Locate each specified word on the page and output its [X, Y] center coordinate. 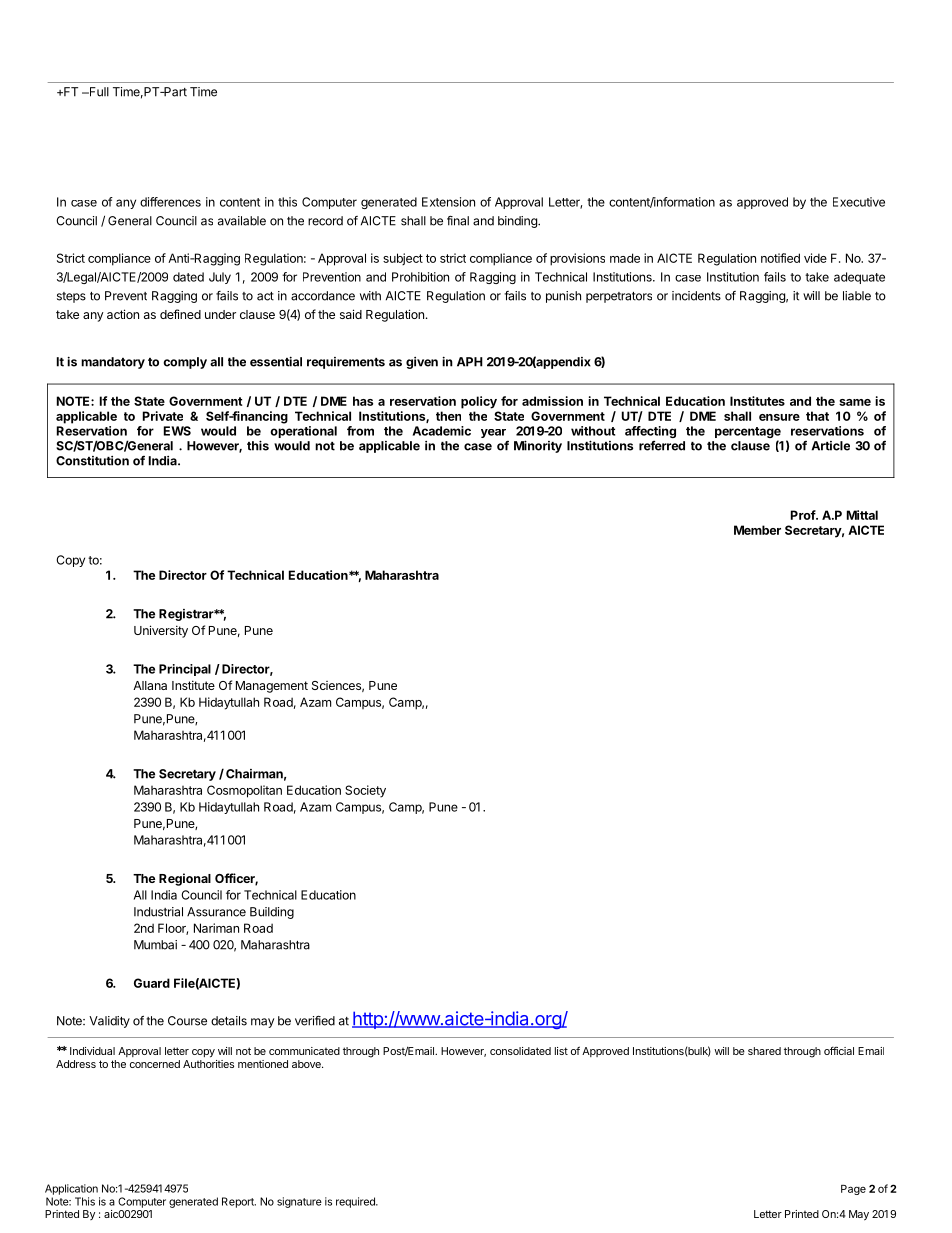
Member [757, 530]
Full [98, 92]
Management [272, 687]
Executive [859, 202]
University [161, 631]
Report [239, 1202]
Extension [448, 202]
